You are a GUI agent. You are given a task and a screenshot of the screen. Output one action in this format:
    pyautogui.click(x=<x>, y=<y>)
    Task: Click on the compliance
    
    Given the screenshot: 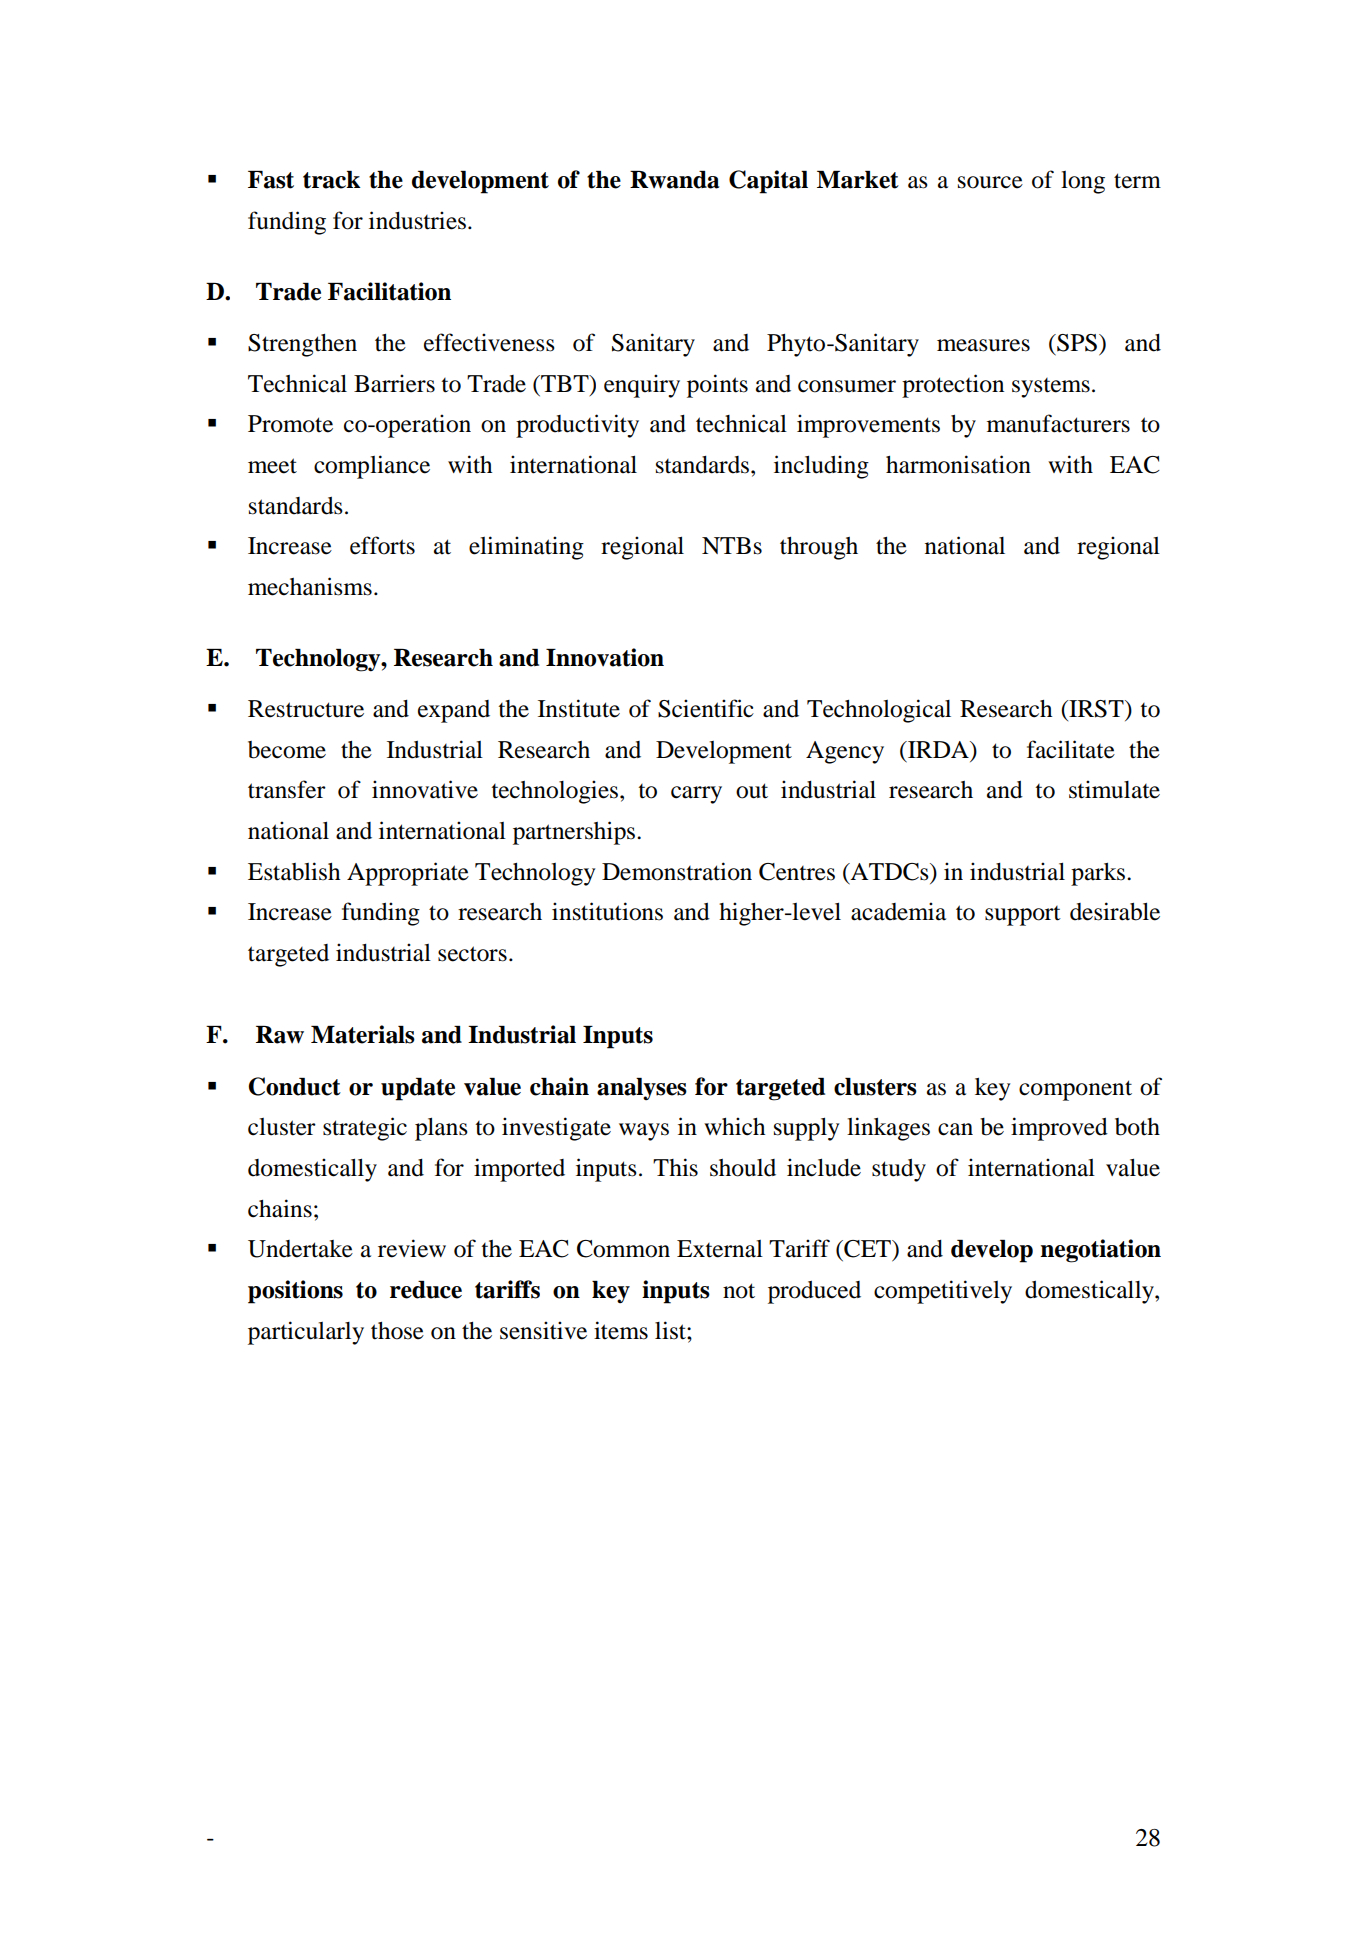 What is the action you would take?
    pyautogui.click(x=372, y=467)
